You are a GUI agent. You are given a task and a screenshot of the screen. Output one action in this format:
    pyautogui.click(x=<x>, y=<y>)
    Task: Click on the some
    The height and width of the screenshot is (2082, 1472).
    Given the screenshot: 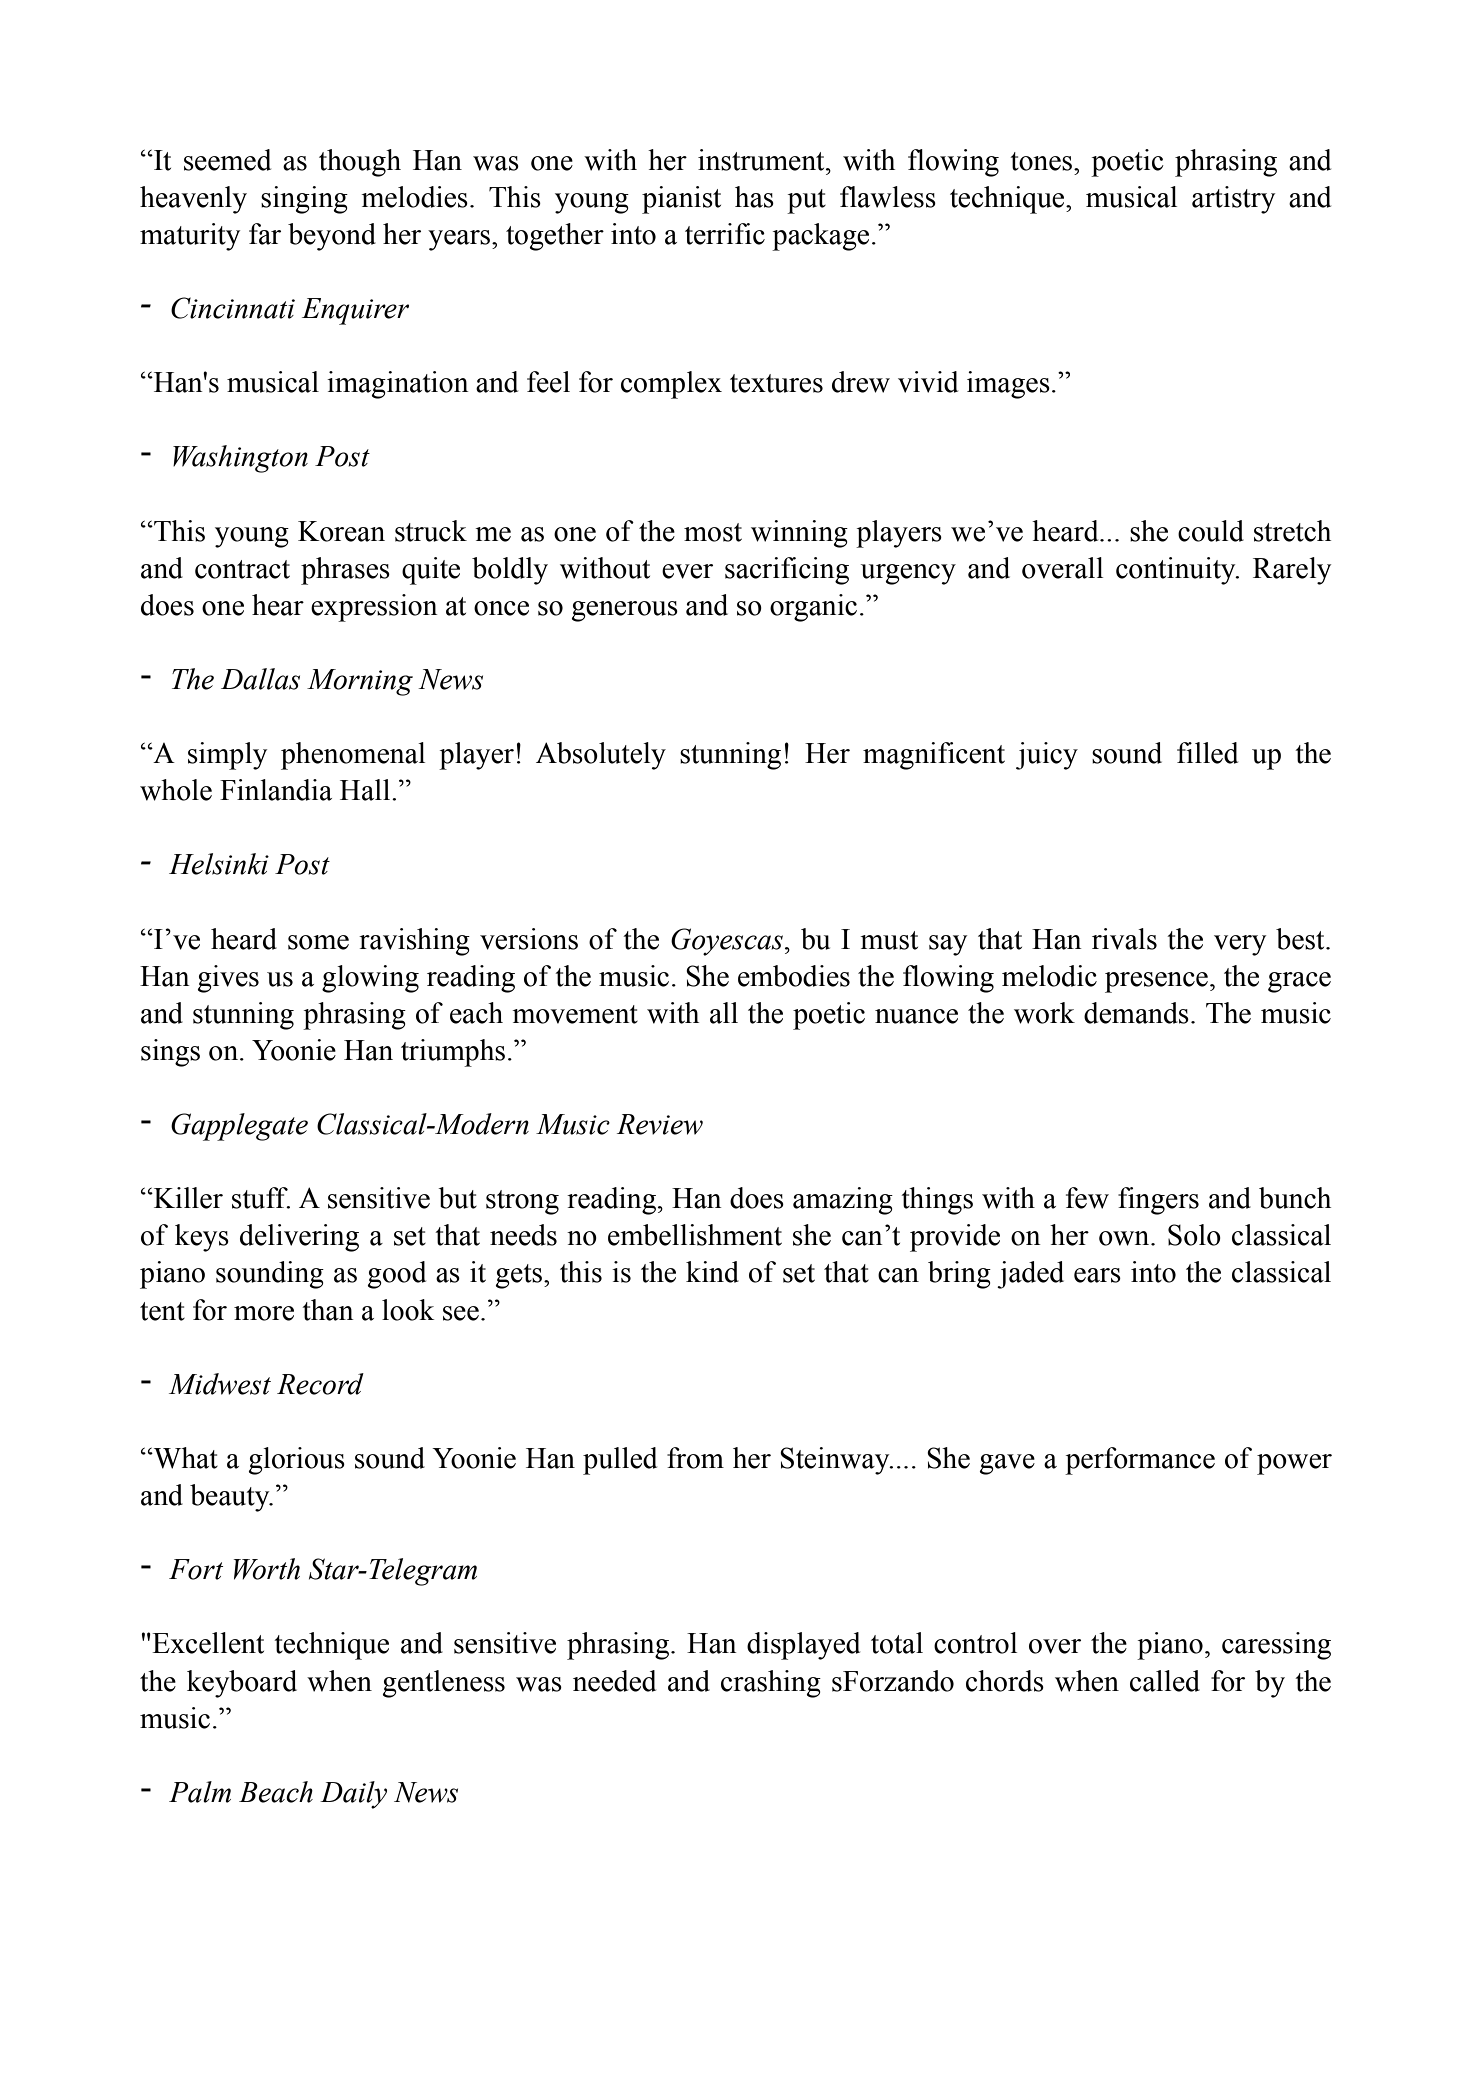 What is the action you would take?
    pyautogui.click(x=318, y=942)
